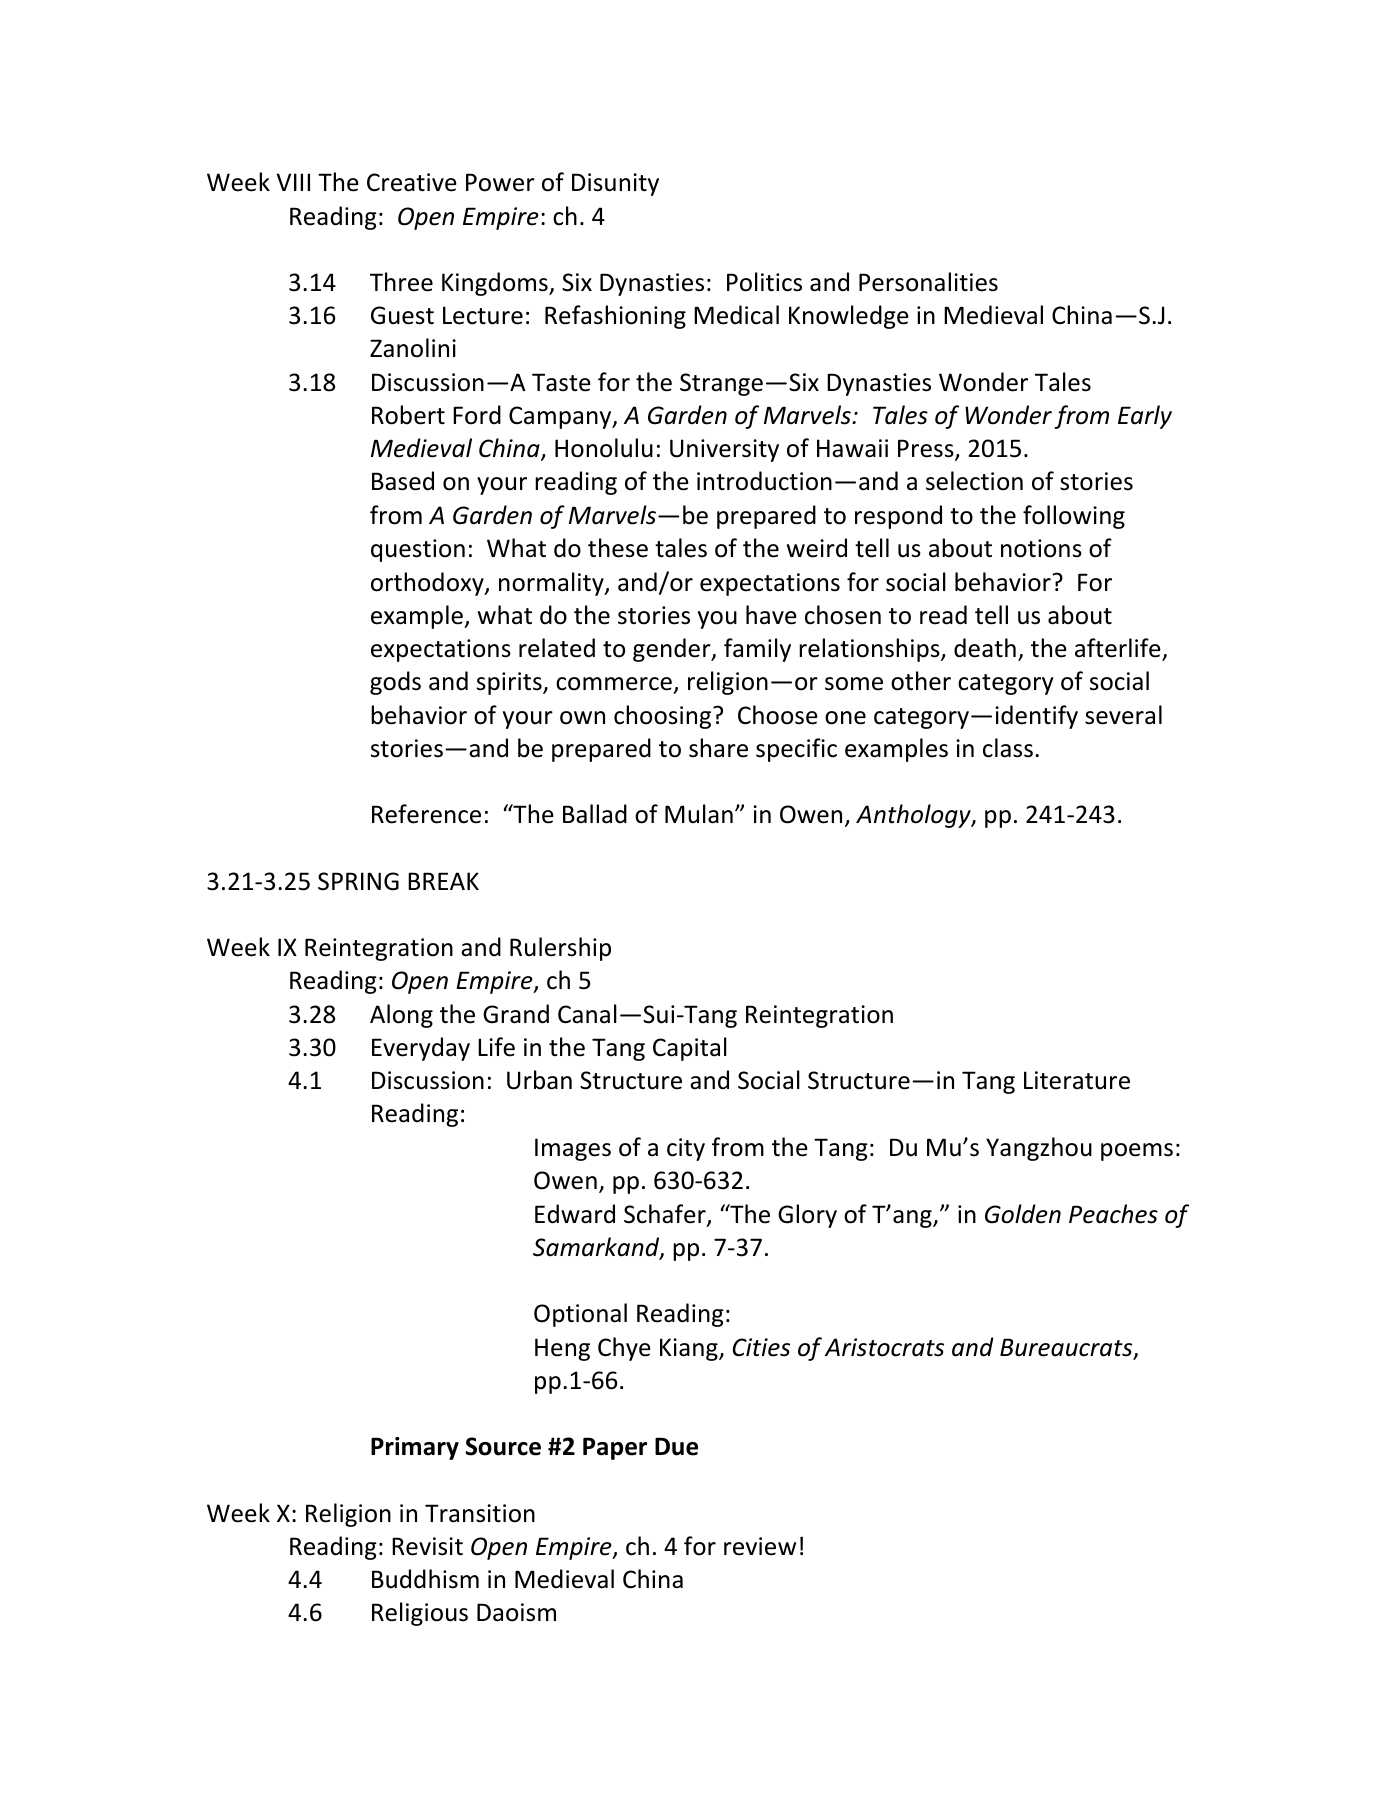 This document has width=1389, height=1798. I want to click on Personalities, so click(928, 282).
